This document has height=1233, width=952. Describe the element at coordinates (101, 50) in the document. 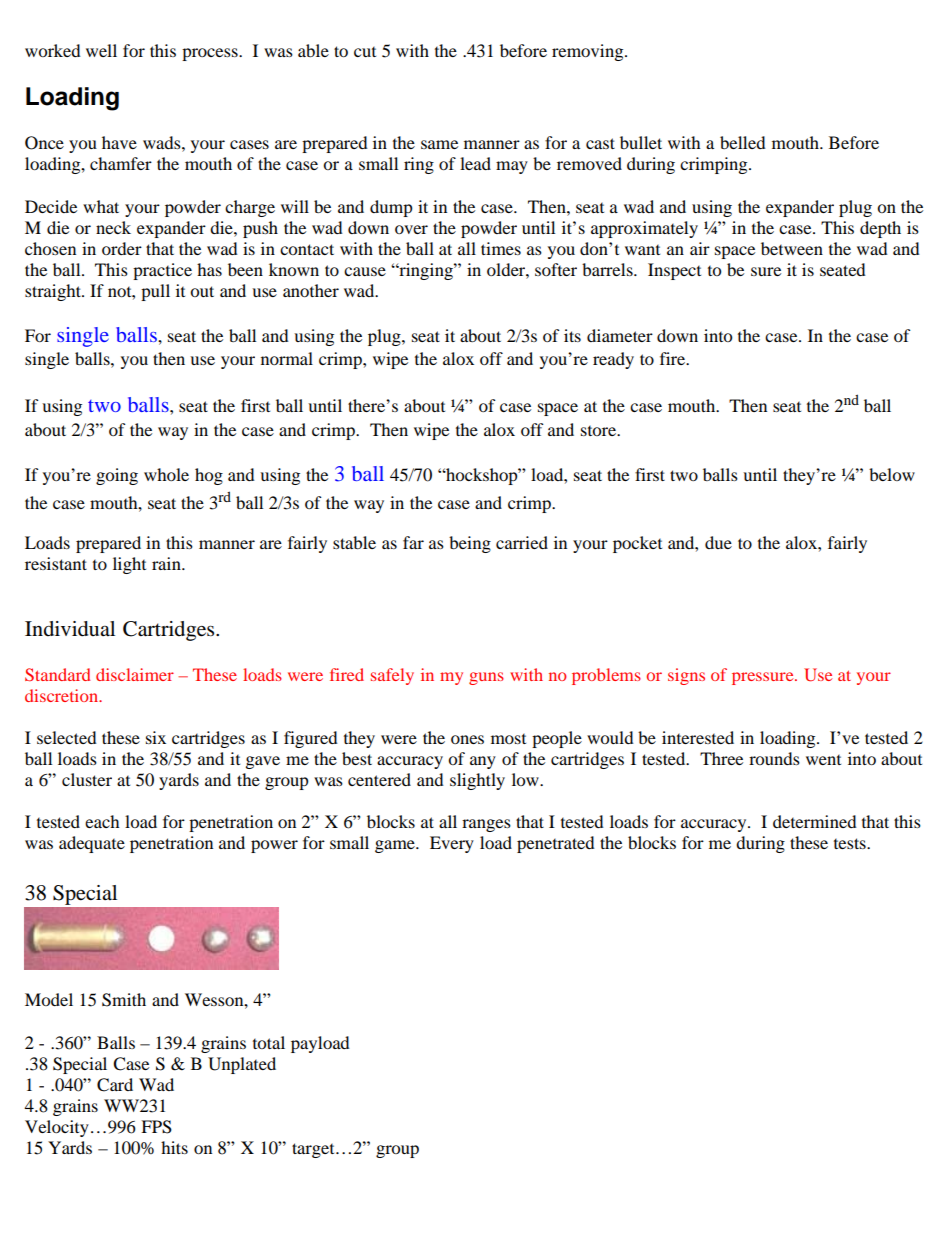

I see `well` at that location.
